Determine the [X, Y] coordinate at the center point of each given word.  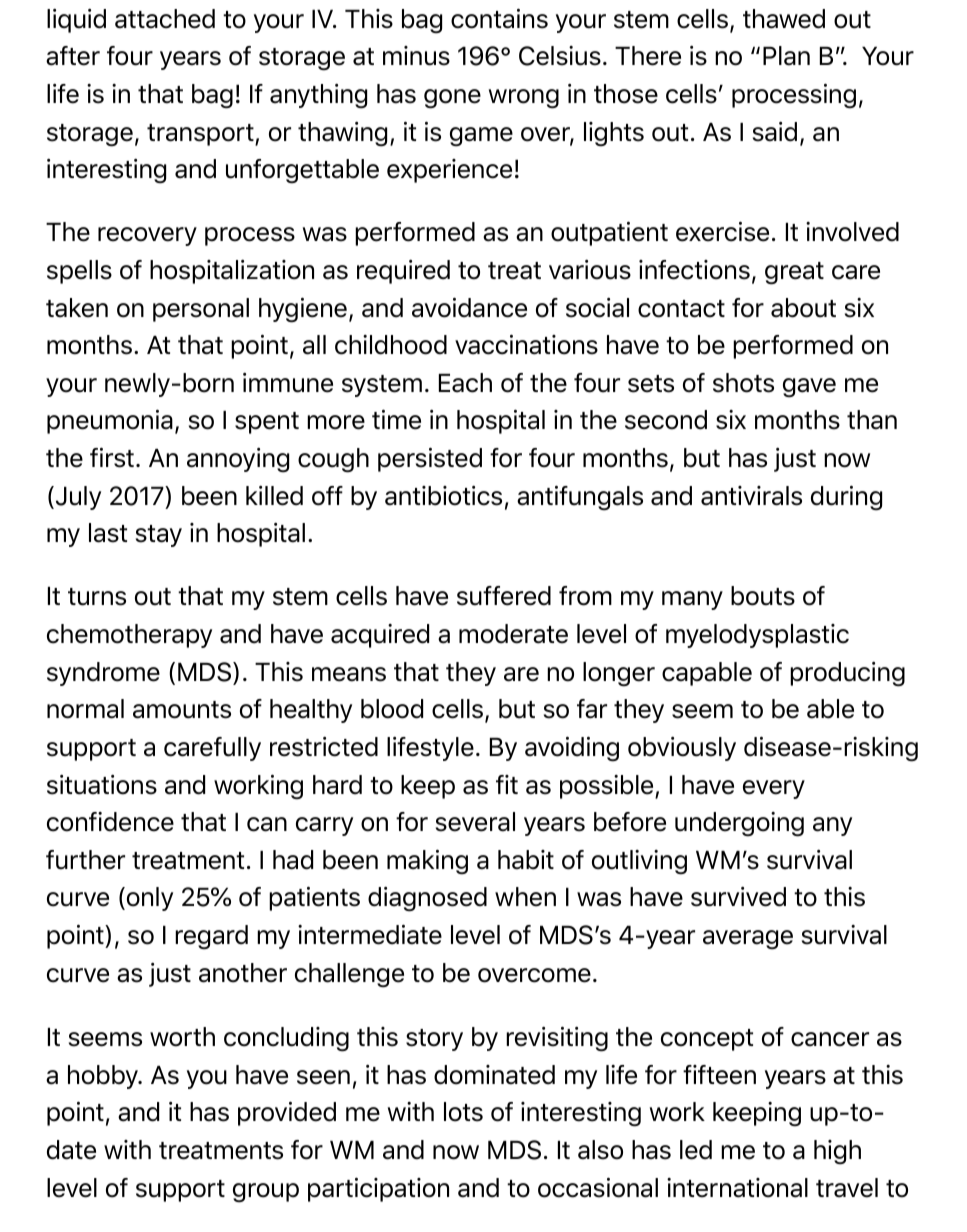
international [737, 1188]
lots [463, 1112]
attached [165, 19]
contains [499, 18]
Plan [786, 56]
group [266, 1192]
